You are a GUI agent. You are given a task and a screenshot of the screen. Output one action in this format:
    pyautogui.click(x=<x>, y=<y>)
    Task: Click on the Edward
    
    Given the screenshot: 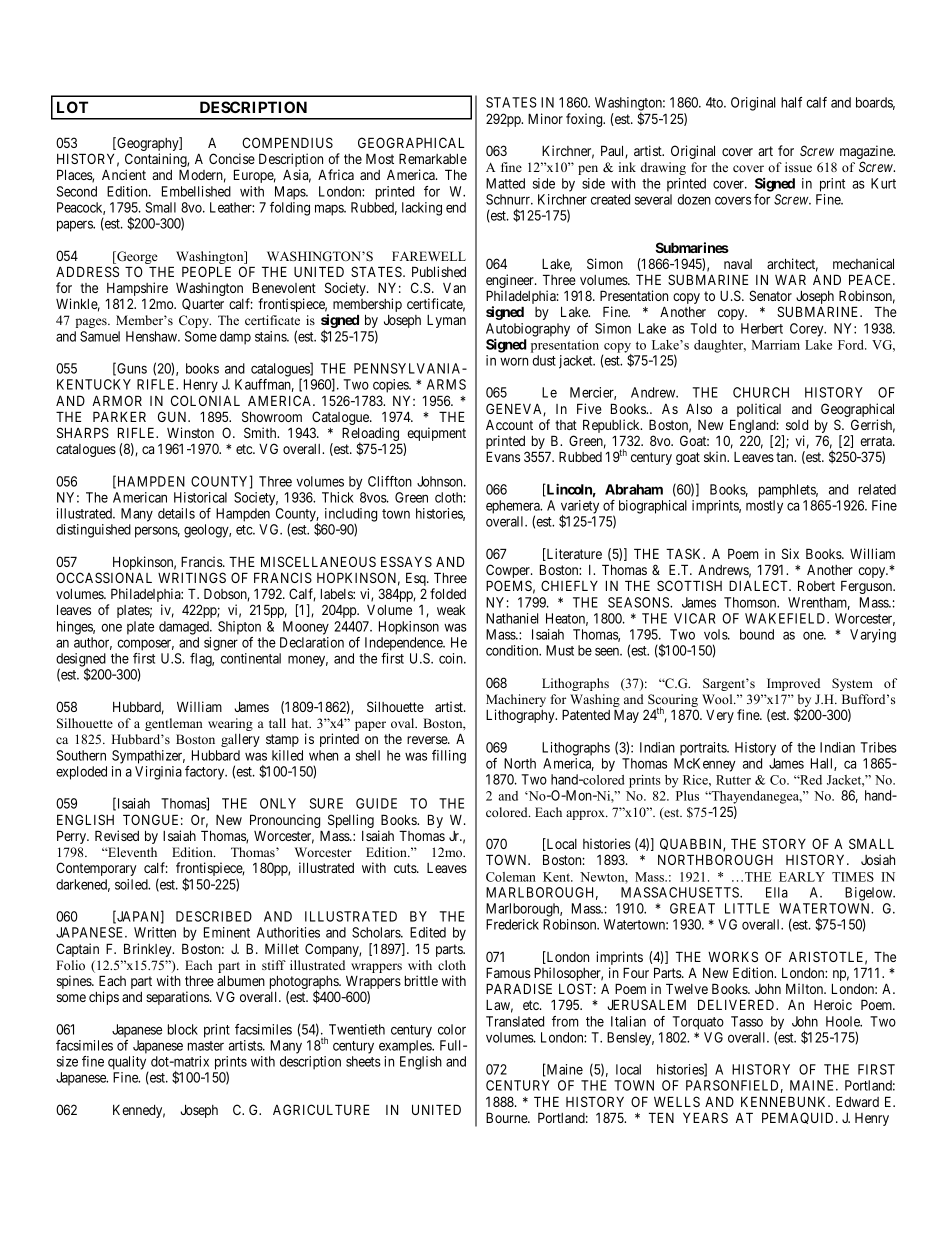 What is the action you would take?
    pyautogui.click(x=857, y=1101)
